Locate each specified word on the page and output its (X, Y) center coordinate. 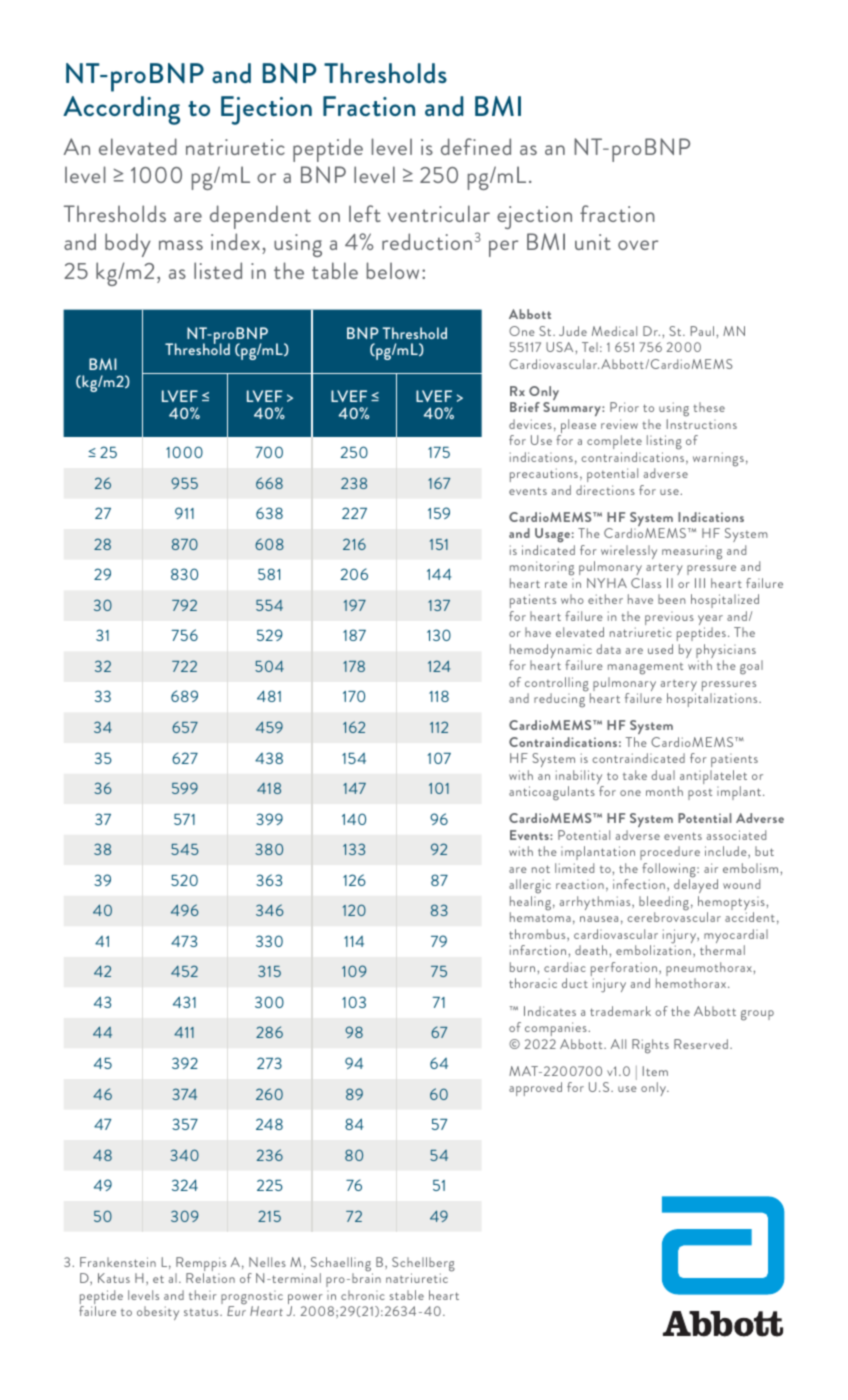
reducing (560, 699)
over (638, 245)
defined (476, 146)
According (121, 110)
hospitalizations (713, 700)
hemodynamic (551, 652)
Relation (210, 1278)
